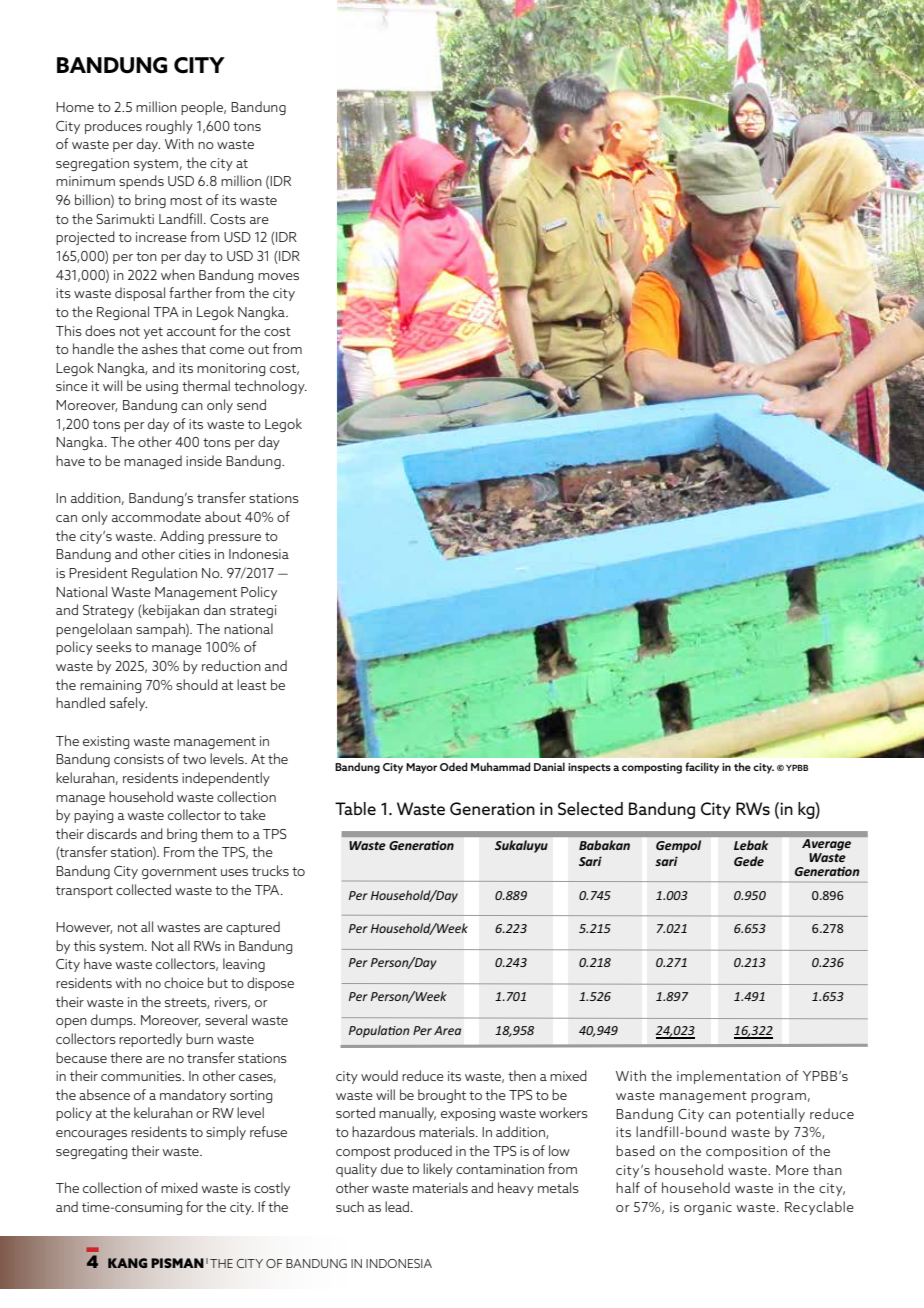 The image size is (924, 1308). Describe the element at coordinates (278, 276) in the screenshot. I see `moves` at that location.
